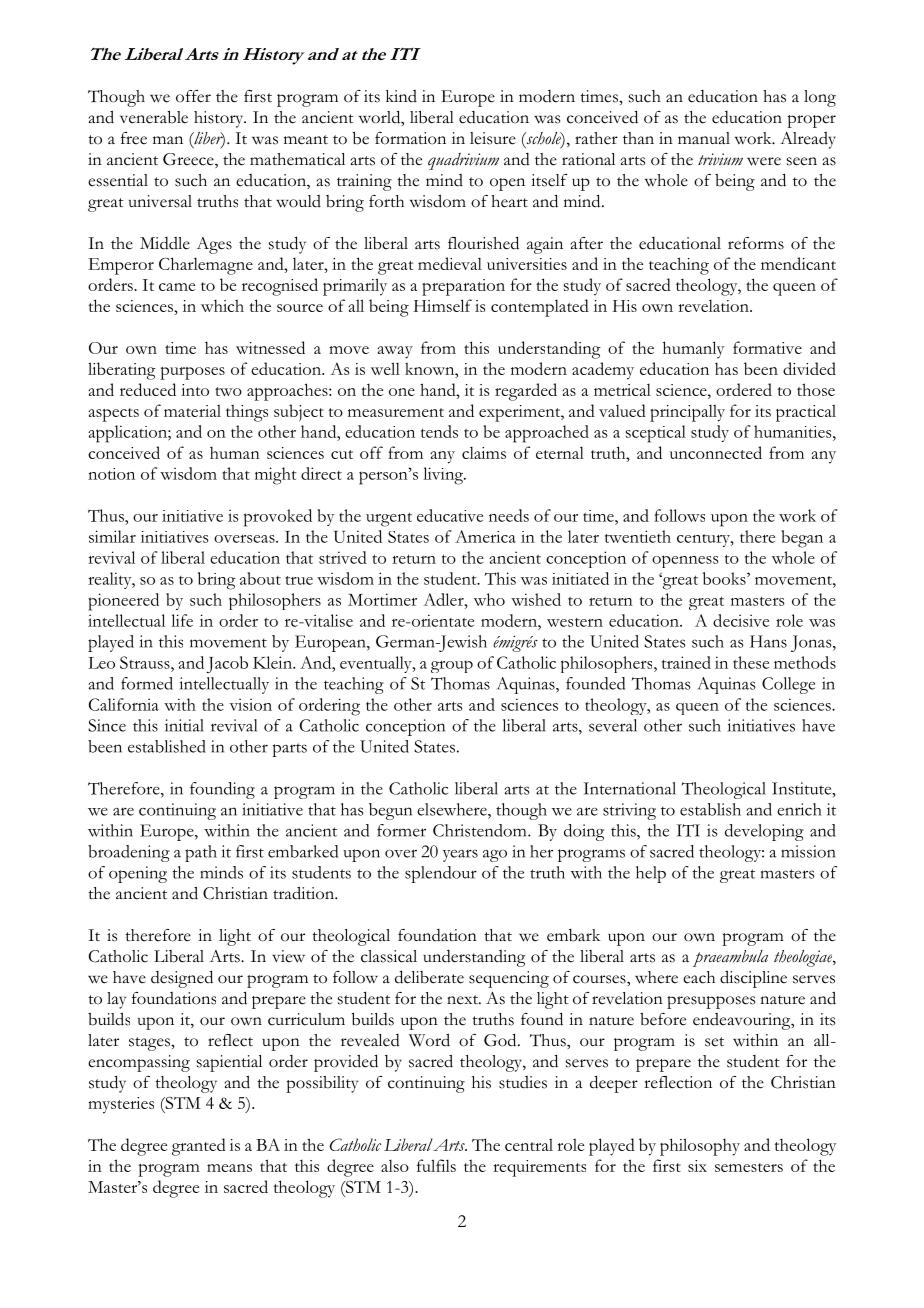 This screenshot has height=1308, width=924. I want to click on group, so click(452, 666).
